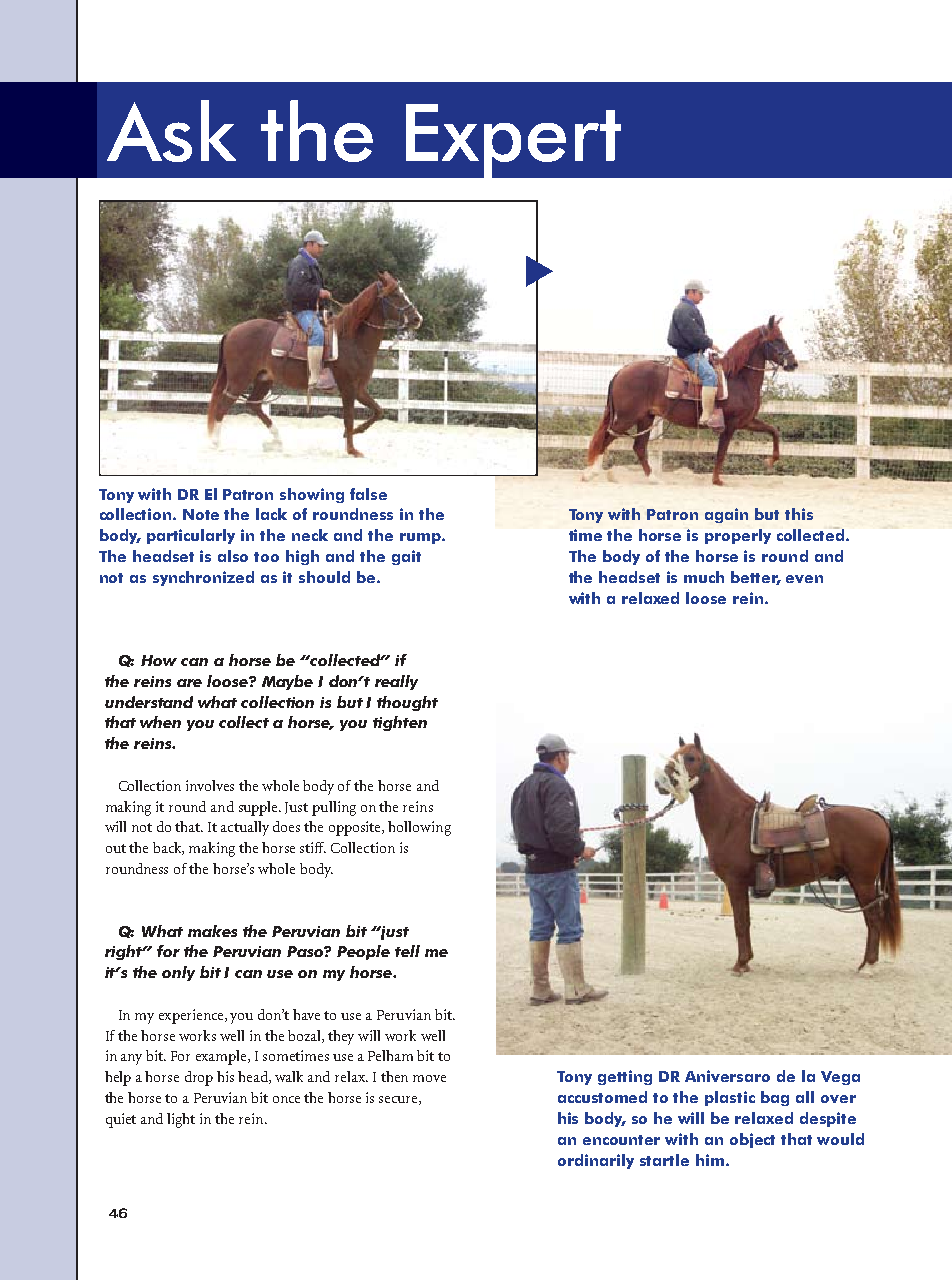 The width and height of the screenshot is (952, 1280). Describe the element at coordinates (368, 494) in the screenshot. I see `false` at that location.
